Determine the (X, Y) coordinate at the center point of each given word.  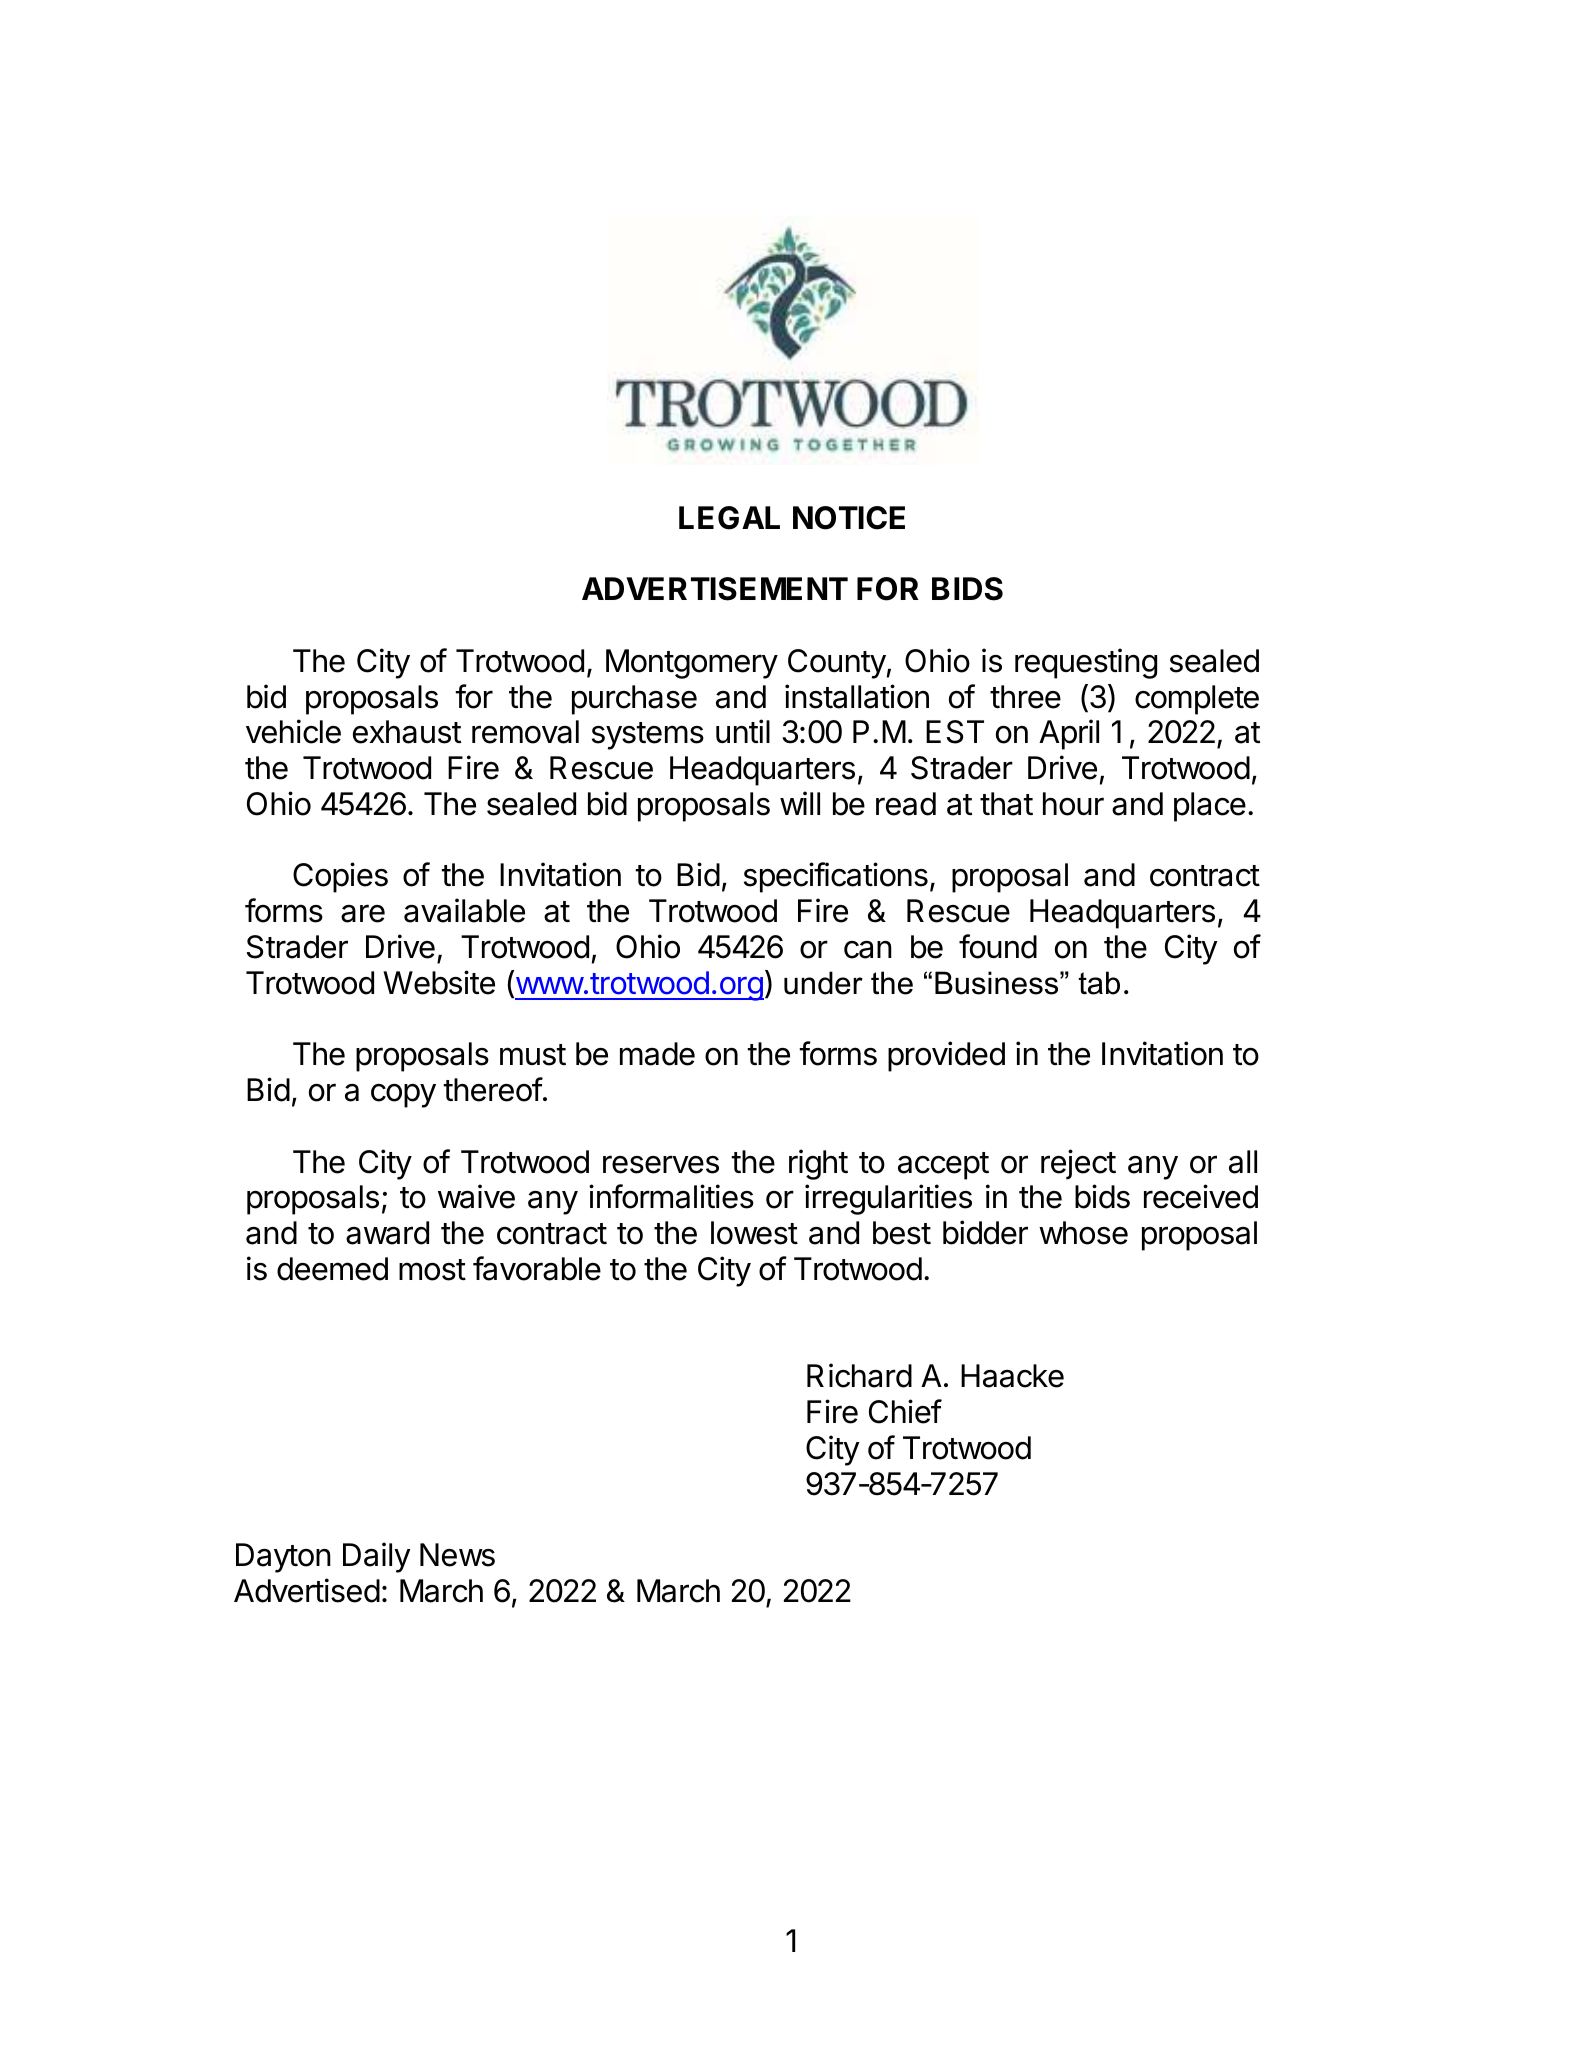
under (823, 983)
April (1069, 734)
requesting (1086, 663)
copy (403, 1096)
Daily (377, 1557)
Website (439, 982)
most (432, 1270)
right (818, 1164)
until (743, 731)
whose (1083, 1233)
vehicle (293, 731)
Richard (859, 1375)
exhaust (407, 732)
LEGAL (729, 518)
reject (1078, 1164)
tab (1099, 983)
